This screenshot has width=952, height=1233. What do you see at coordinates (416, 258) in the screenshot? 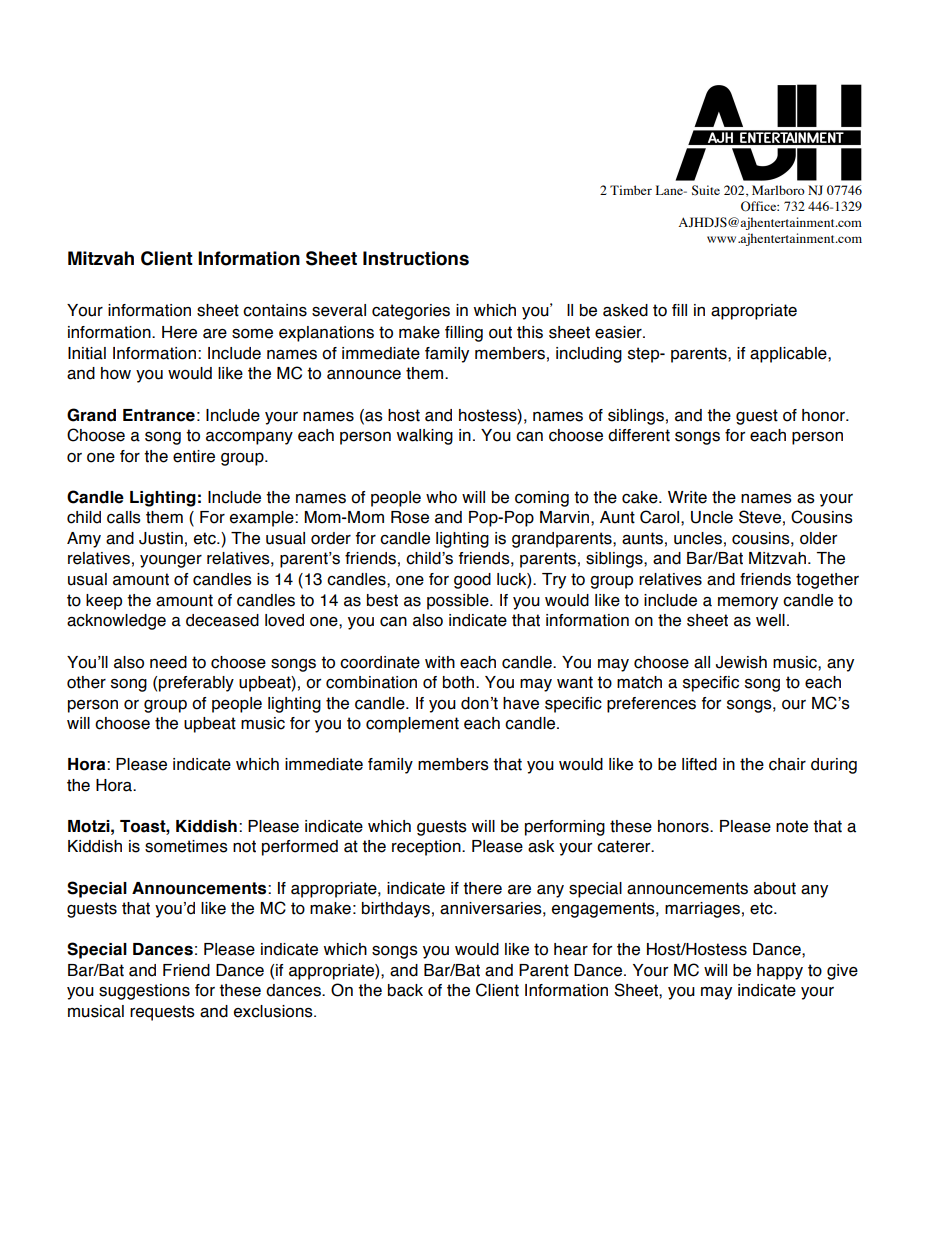
I see `Instructions` at bounding box center [416, 258].
